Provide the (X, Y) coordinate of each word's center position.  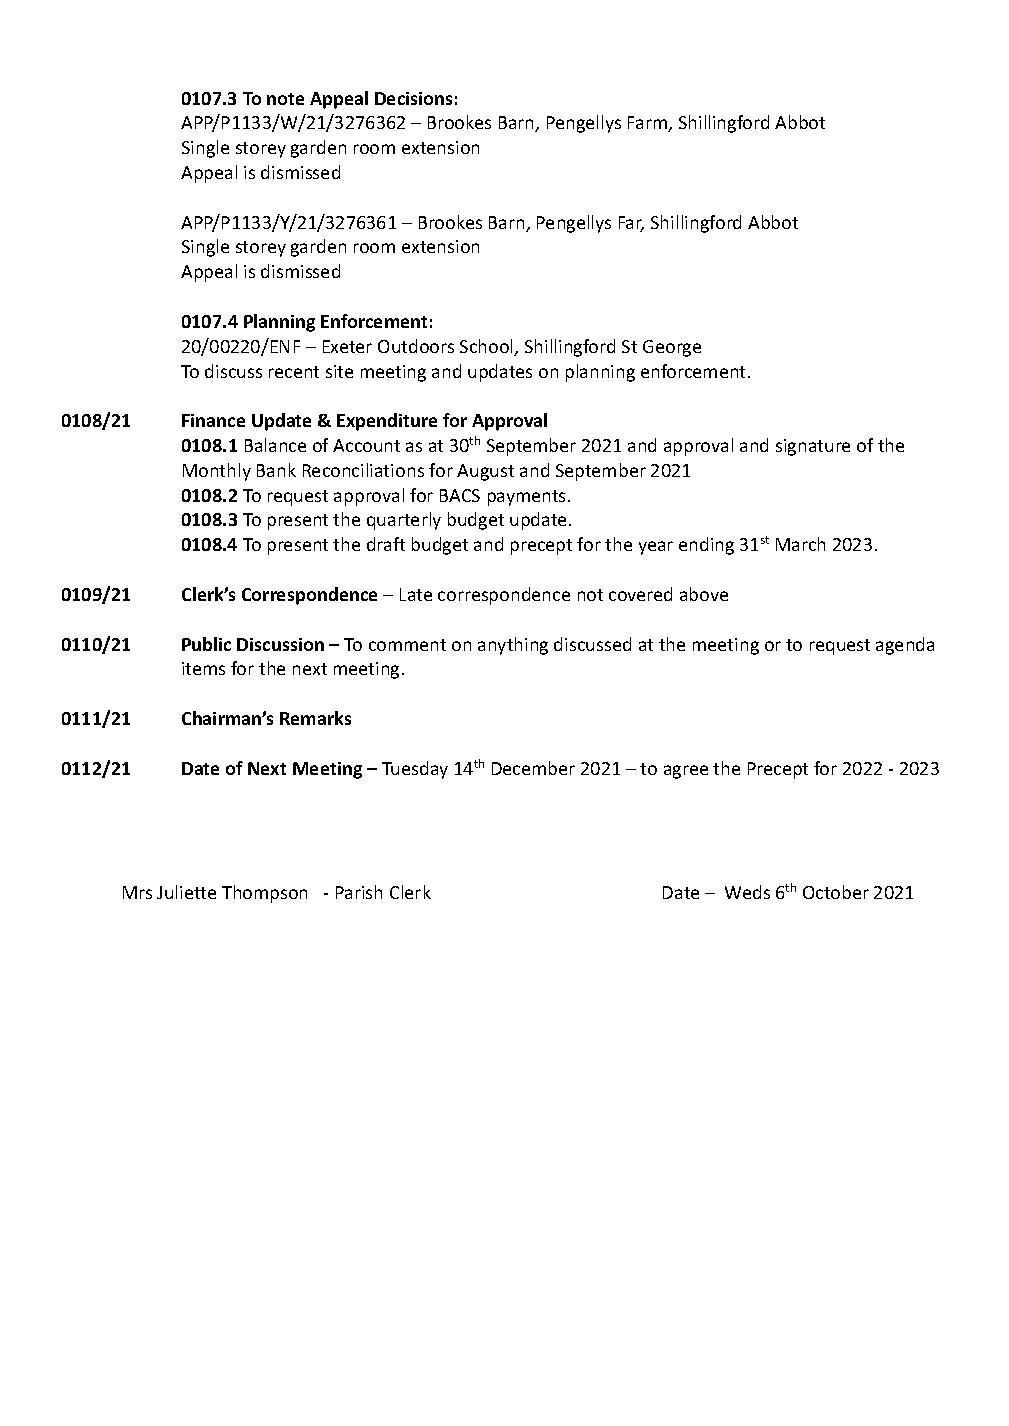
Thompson (264, 894)
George (672, 348)
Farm (648, 124)
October (836, 892)
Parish (359, 892)
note (285, 99)
